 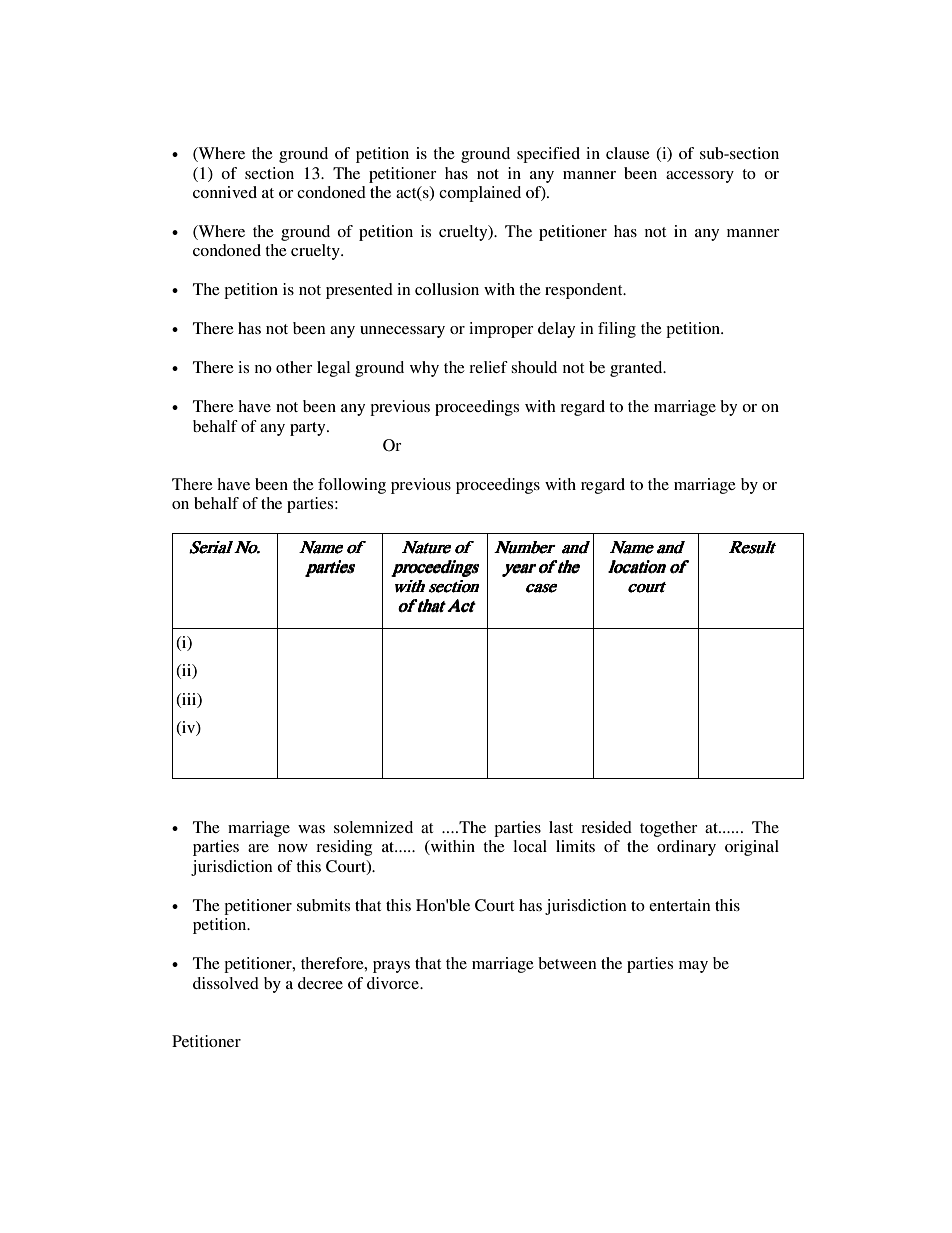 I want to click on iii, so click(x=189, y=700).
